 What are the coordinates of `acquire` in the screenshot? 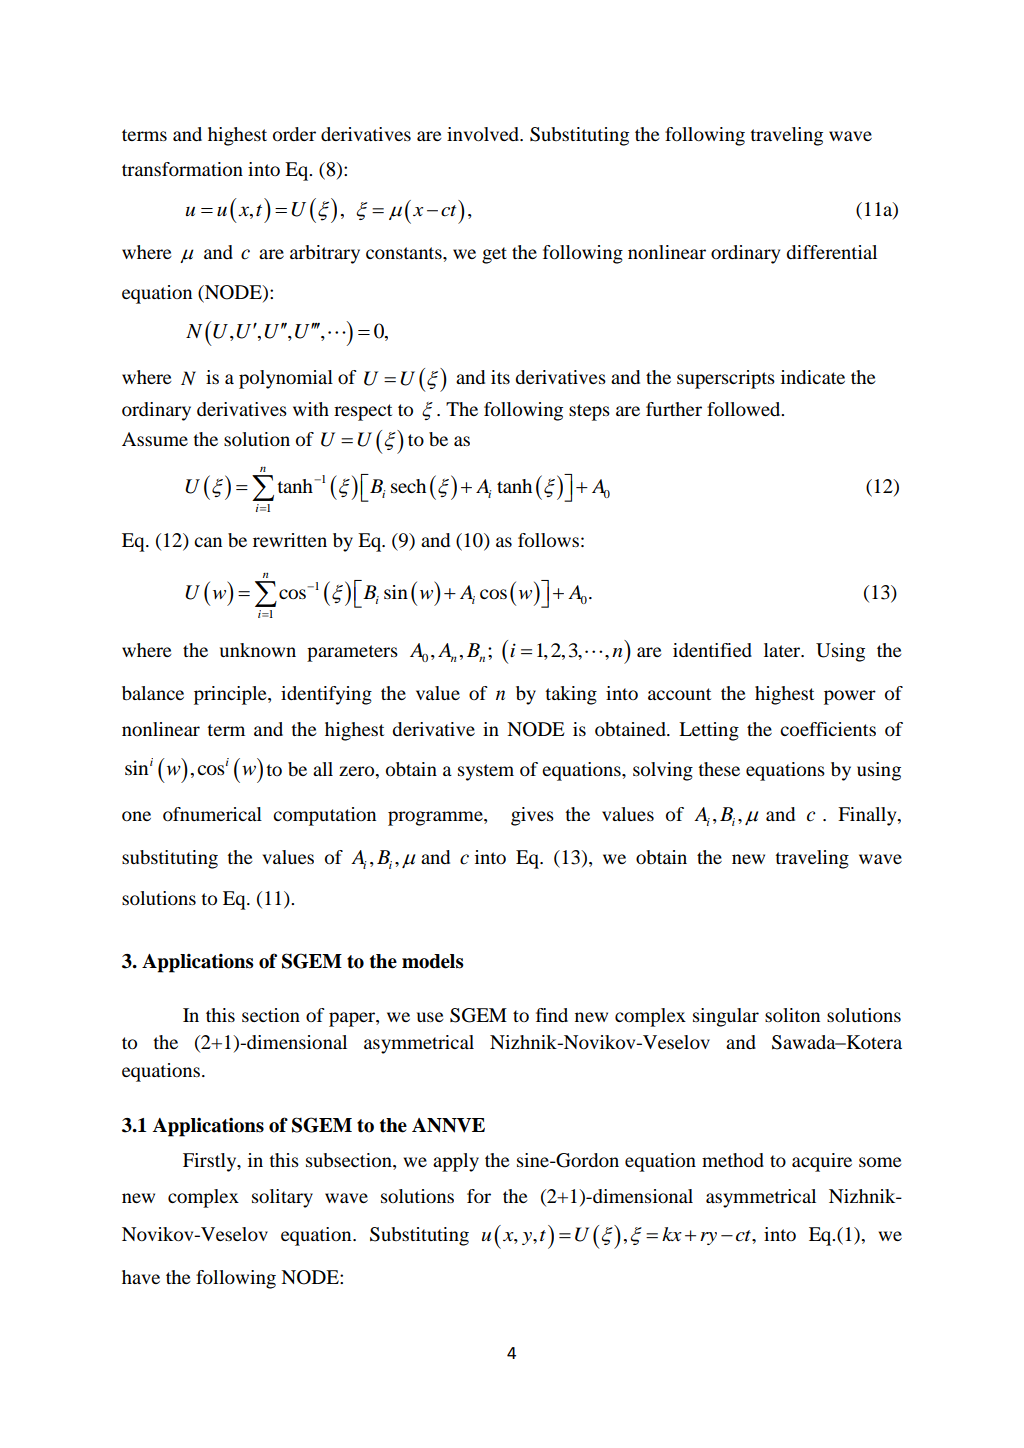 It's located at (822, 1162).
